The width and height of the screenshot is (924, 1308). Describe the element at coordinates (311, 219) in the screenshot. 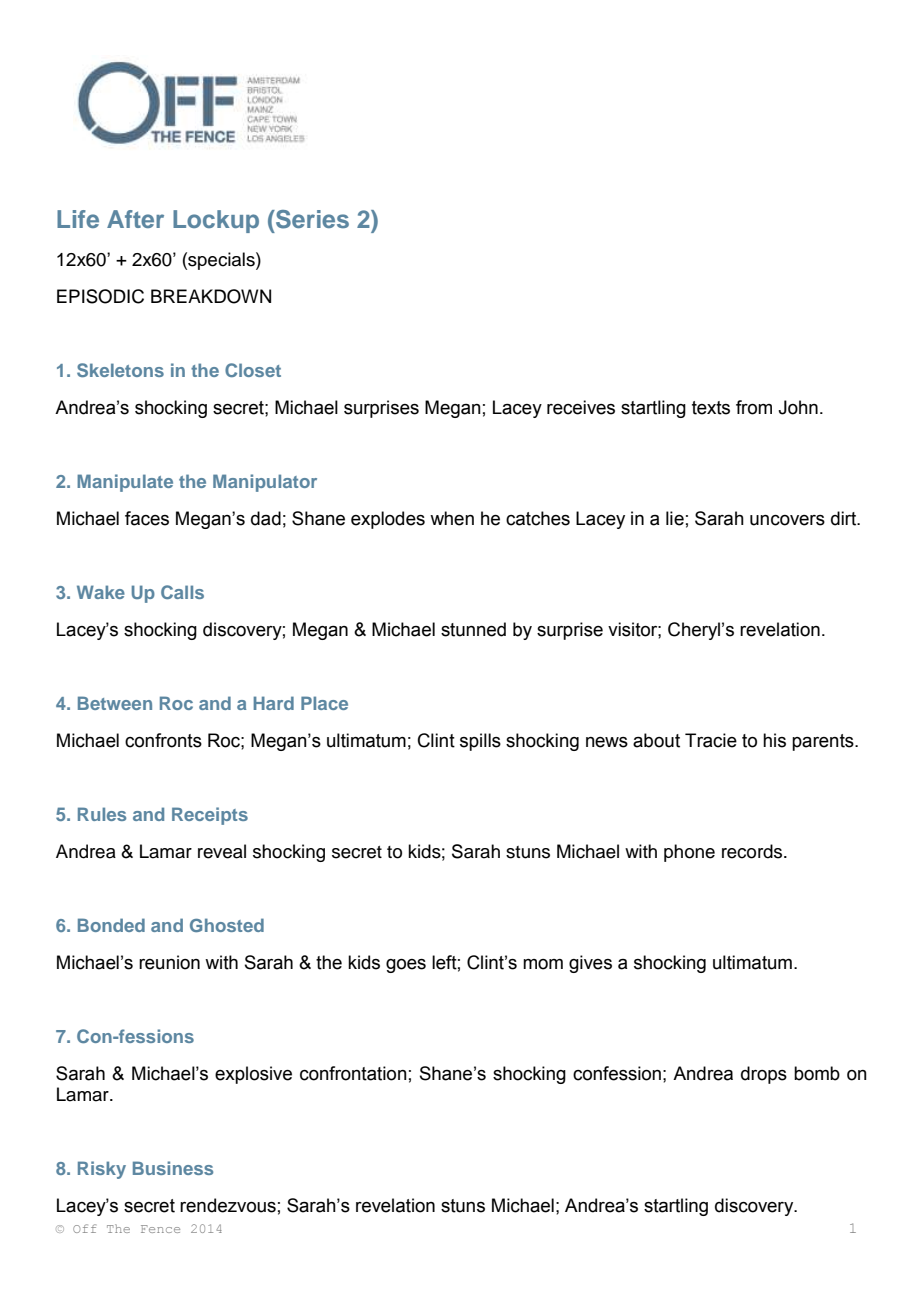

I see `Series` at that location.
